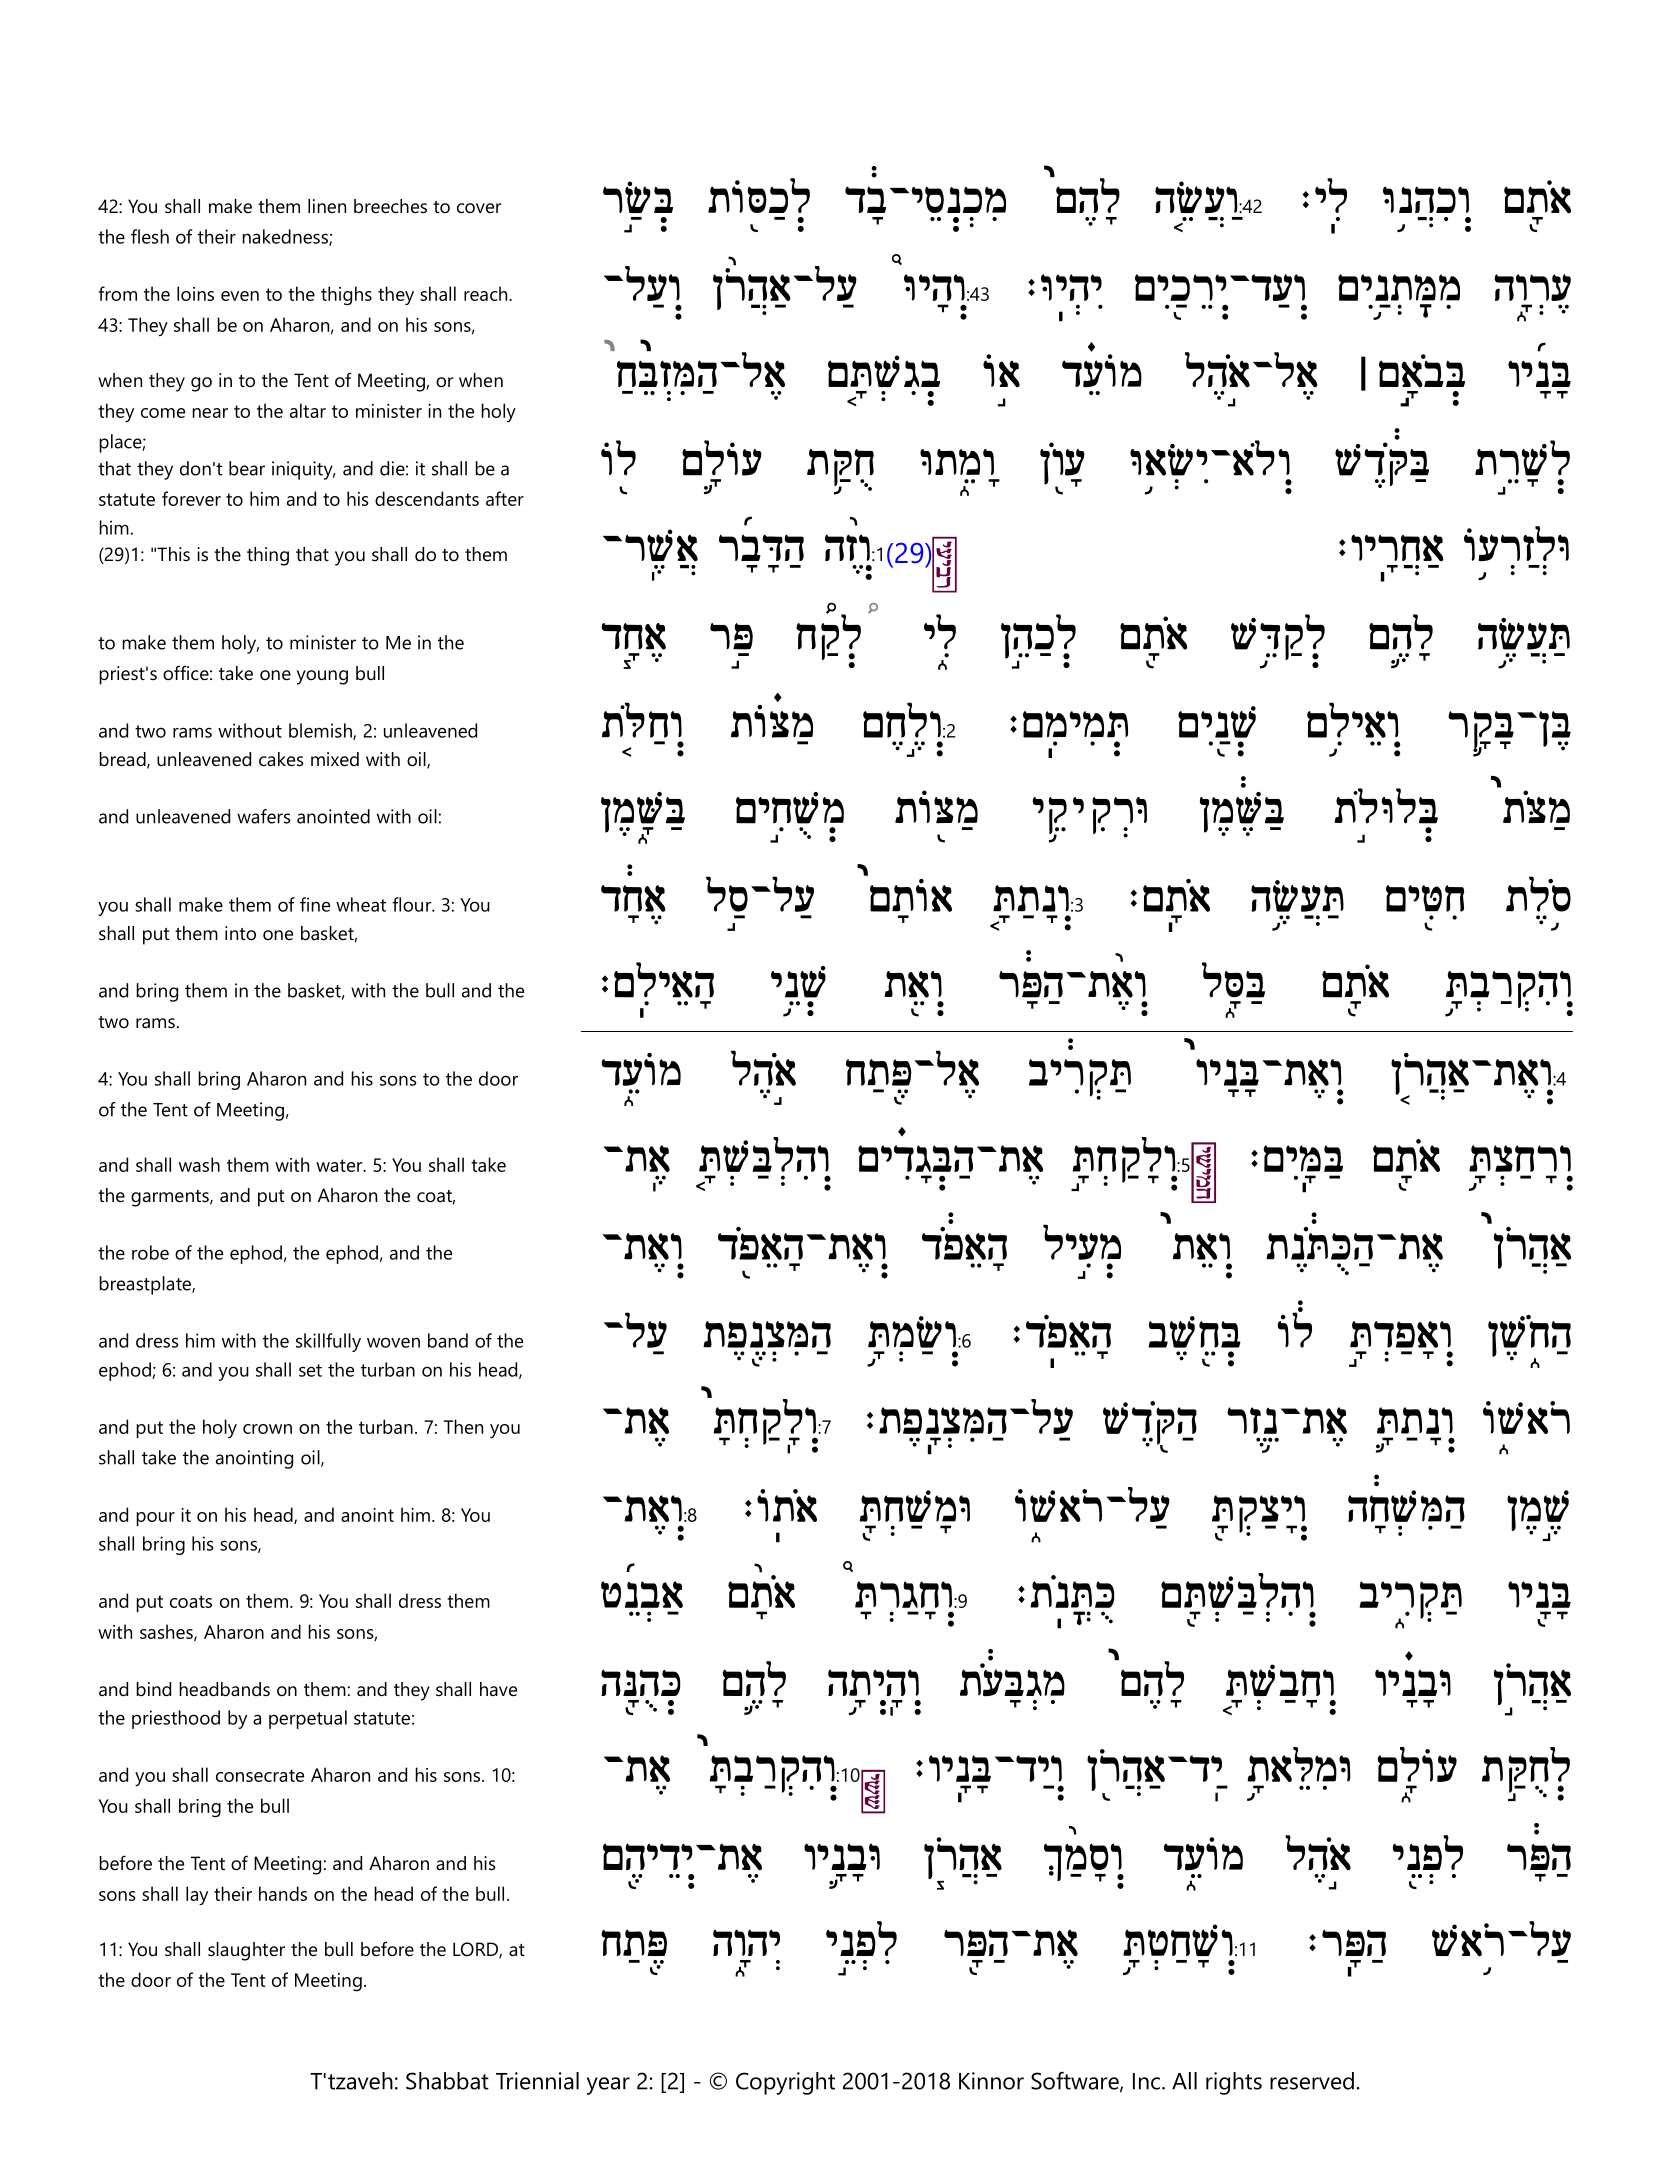 This page has width=1671, height=2163. Describe the element at coordinates (505, 498) in the page. I see `after` at that location.
